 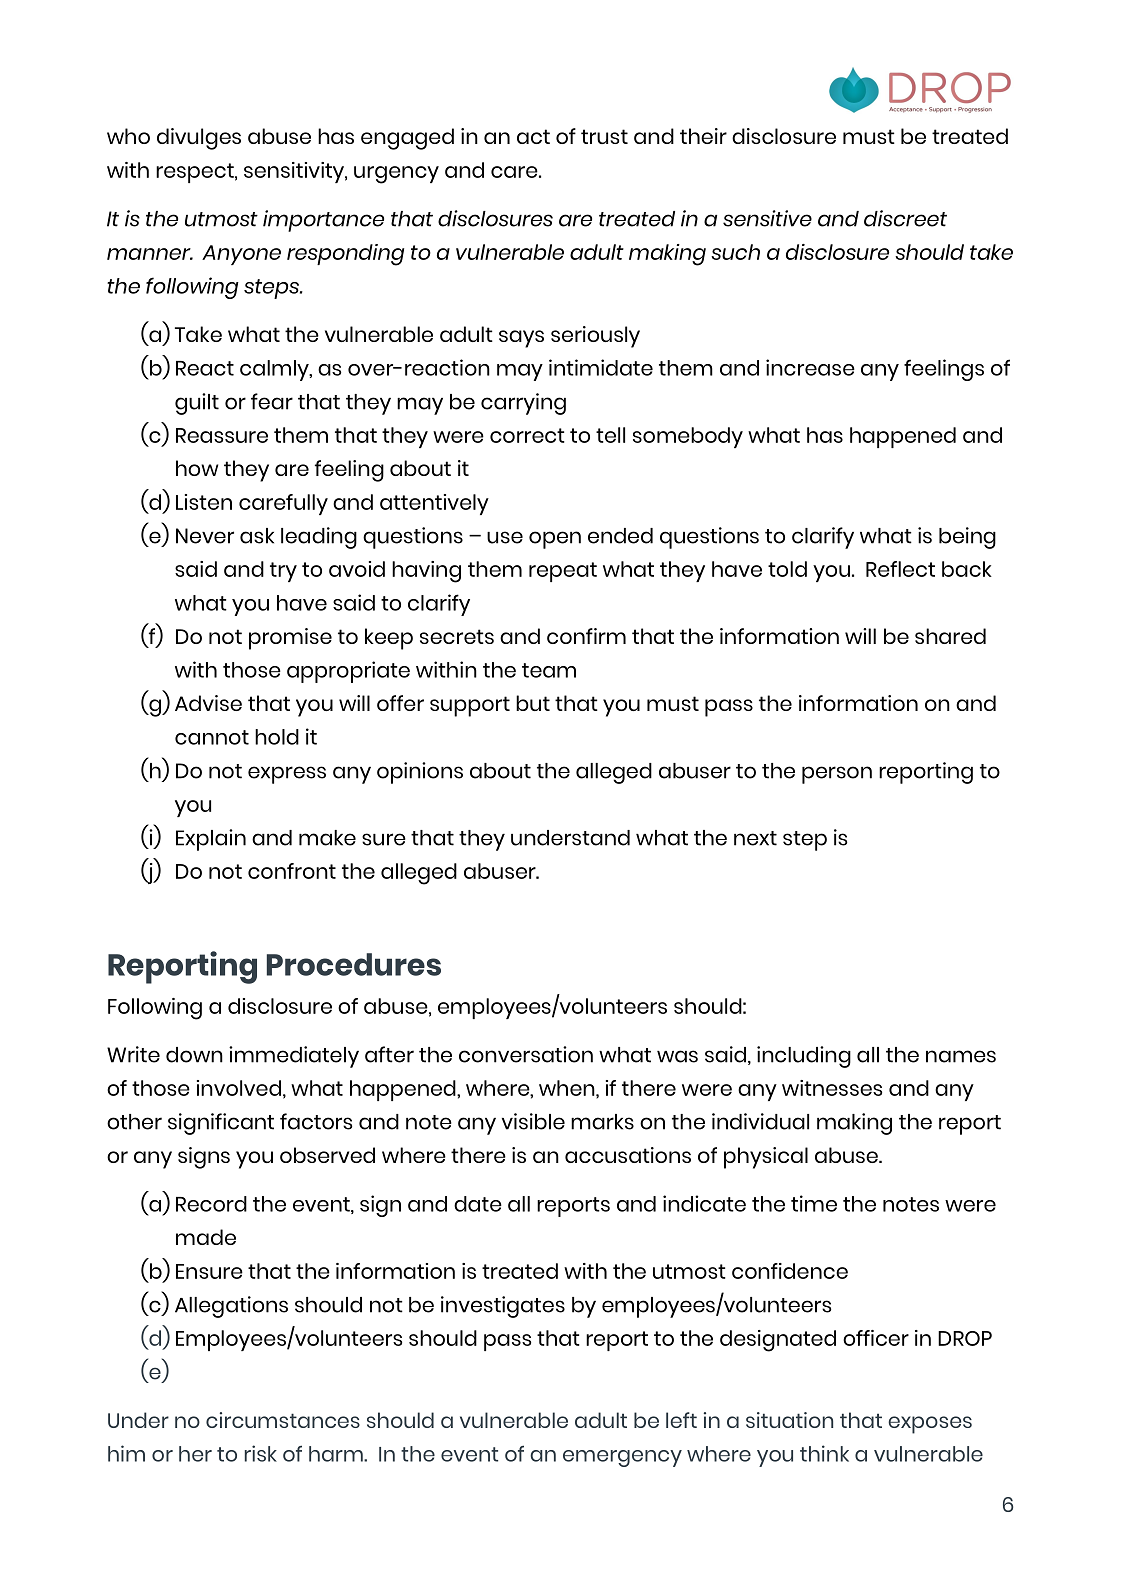 I want to click on but, so click(x=533, y=703).
